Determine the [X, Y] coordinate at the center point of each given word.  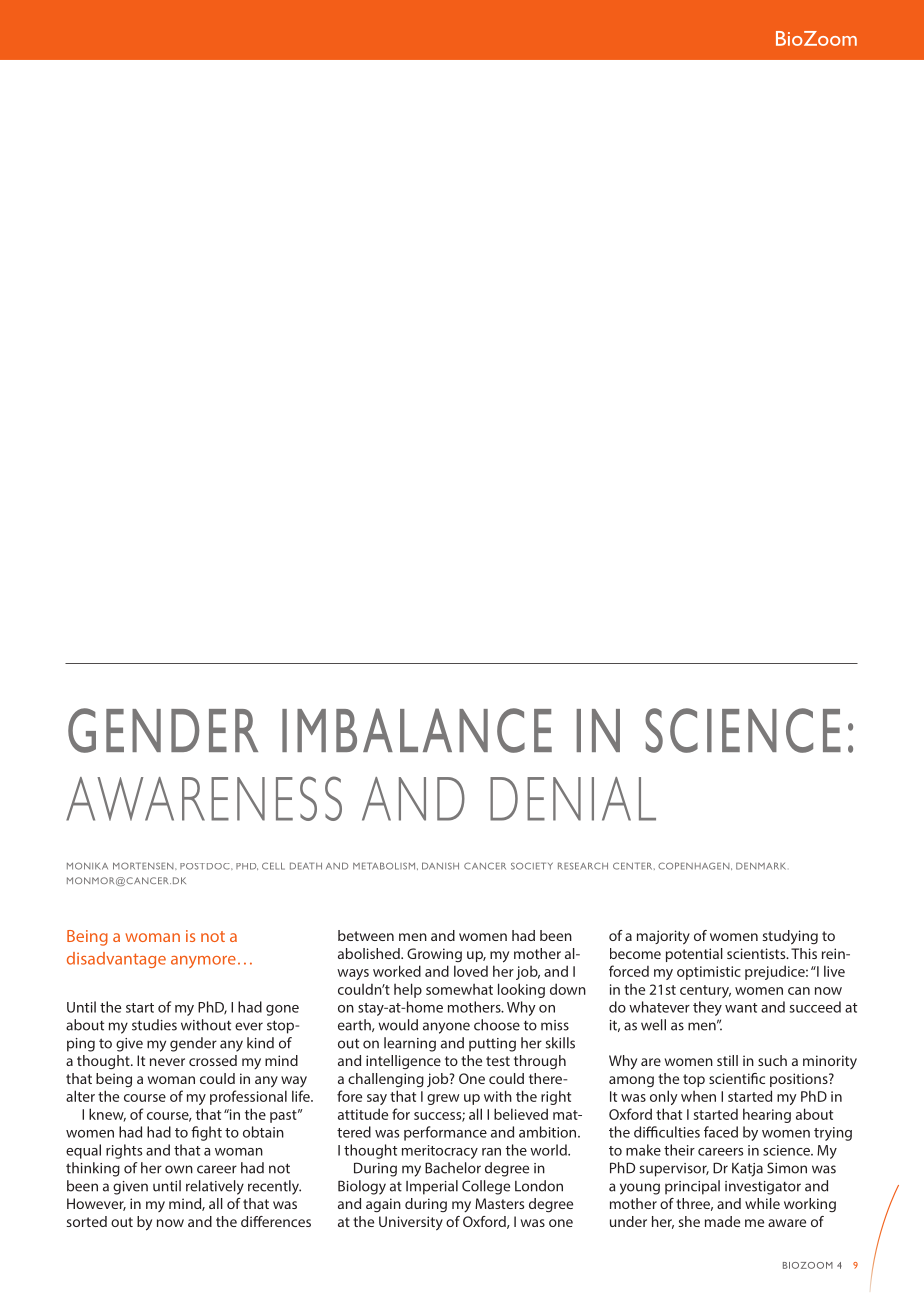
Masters [499, 1203]
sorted [87, 1221]
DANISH [440, 866]
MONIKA [87, 866]
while [762, 1203]
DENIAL [573, 799]
